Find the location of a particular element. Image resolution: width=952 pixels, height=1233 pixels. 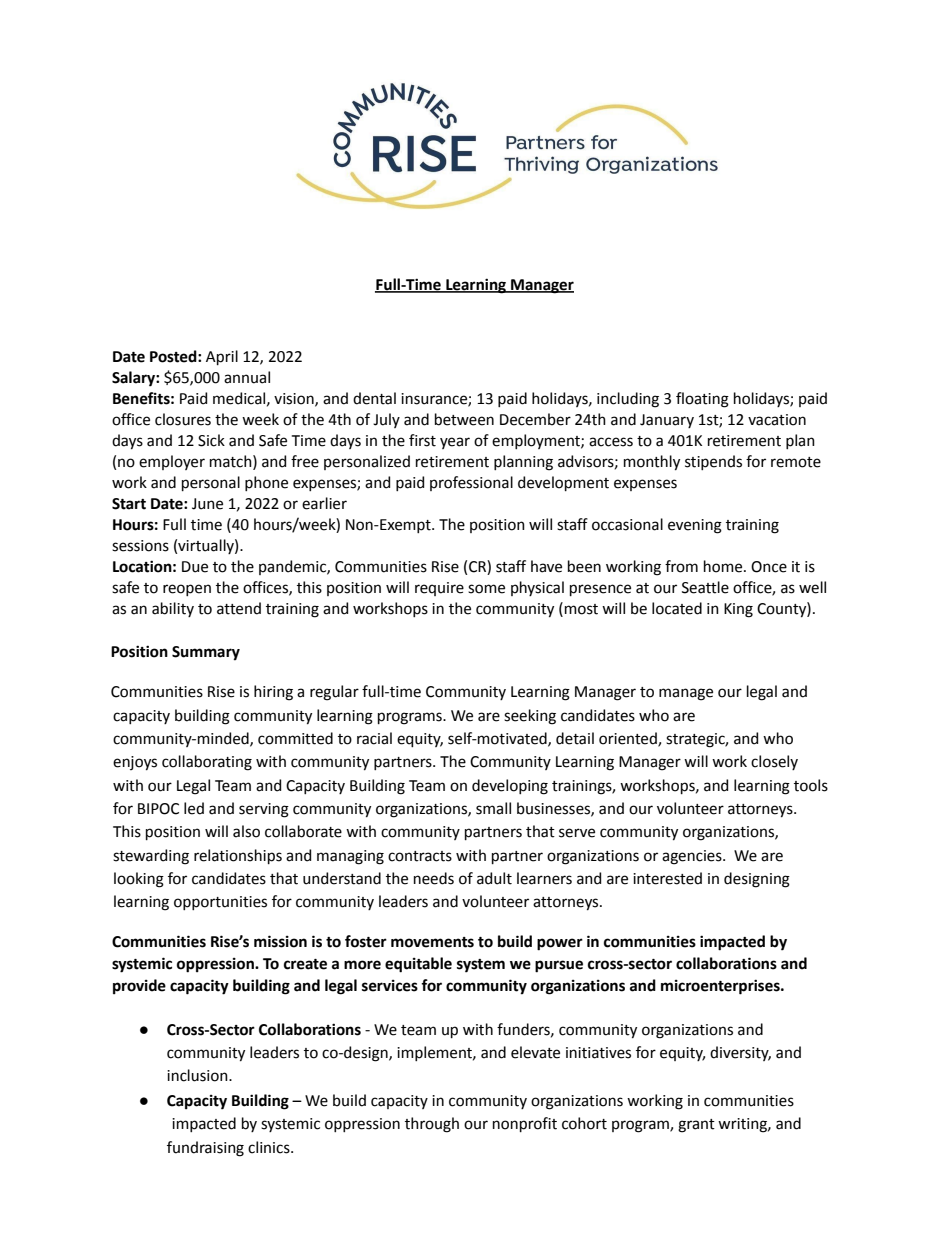

fundraising is located at coordinates (205, 1149).
